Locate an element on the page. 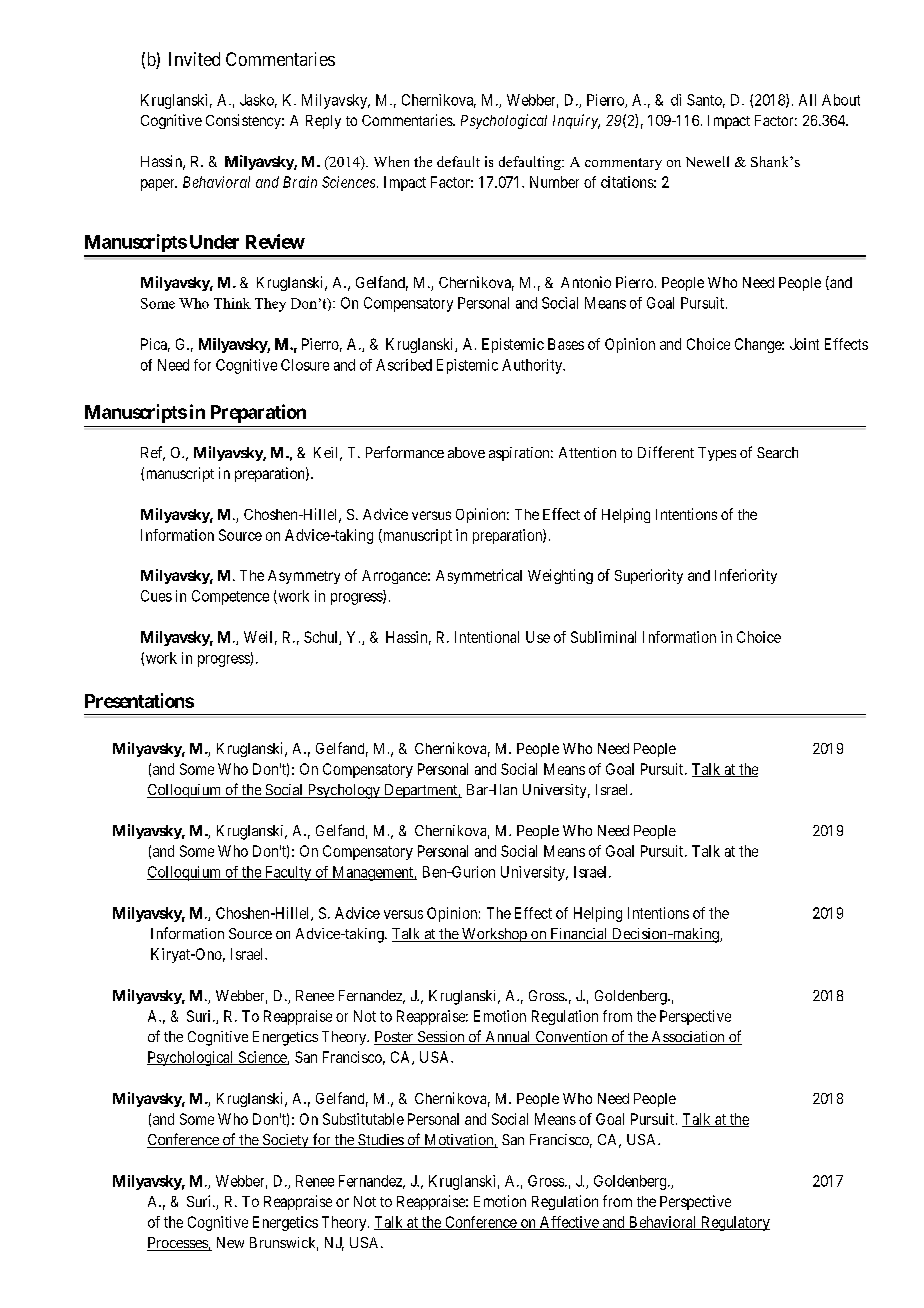 The width and height of the page is (924, 1308). Authority is located at coordinates (533, 366).
